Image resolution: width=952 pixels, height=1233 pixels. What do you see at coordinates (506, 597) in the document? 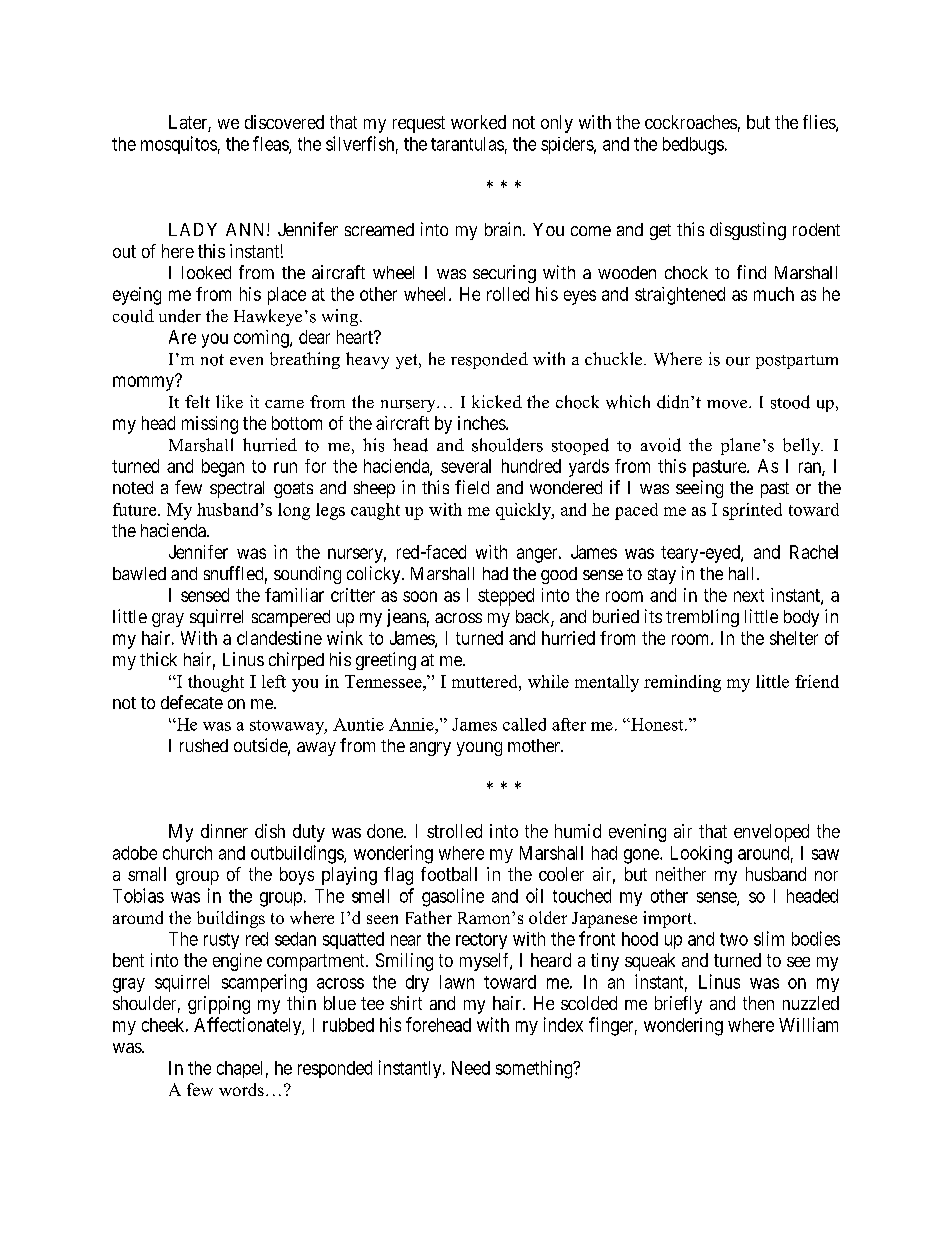
I see `stepped` at bounding box center [506, 597].
